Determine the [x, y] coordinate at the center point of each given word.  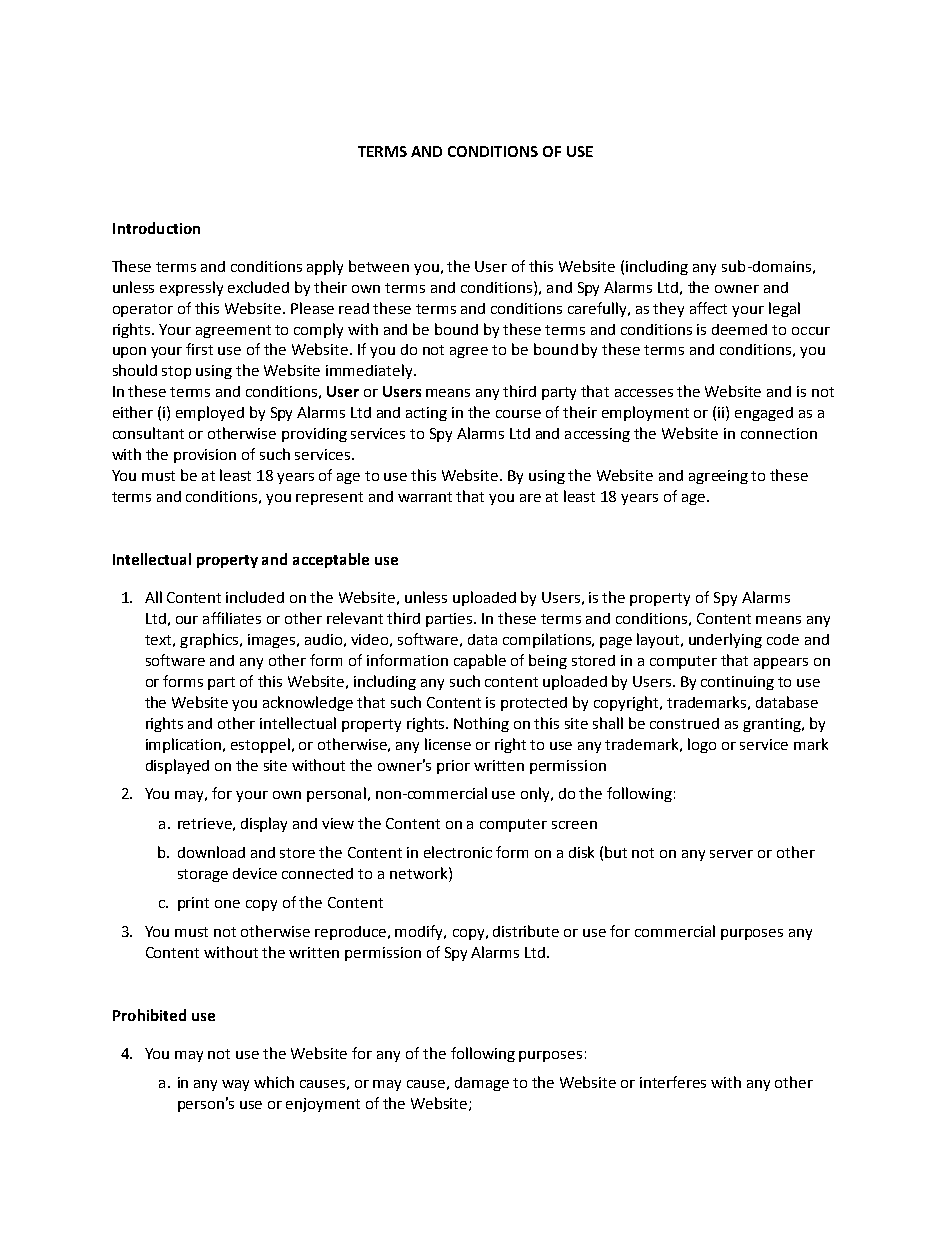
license [448, 744]
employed [210, 413]
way [235, 1085]
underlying [725, 640]
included [255, 597]
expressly [191, 288]
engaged [764, 414]
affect [708, 308]
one [227, 904]
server [731, 854]
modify [420, 932]
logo [702, 745]
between [379, 266]
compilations [548, 640]
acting [426, 414]
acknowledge [308, 703]
